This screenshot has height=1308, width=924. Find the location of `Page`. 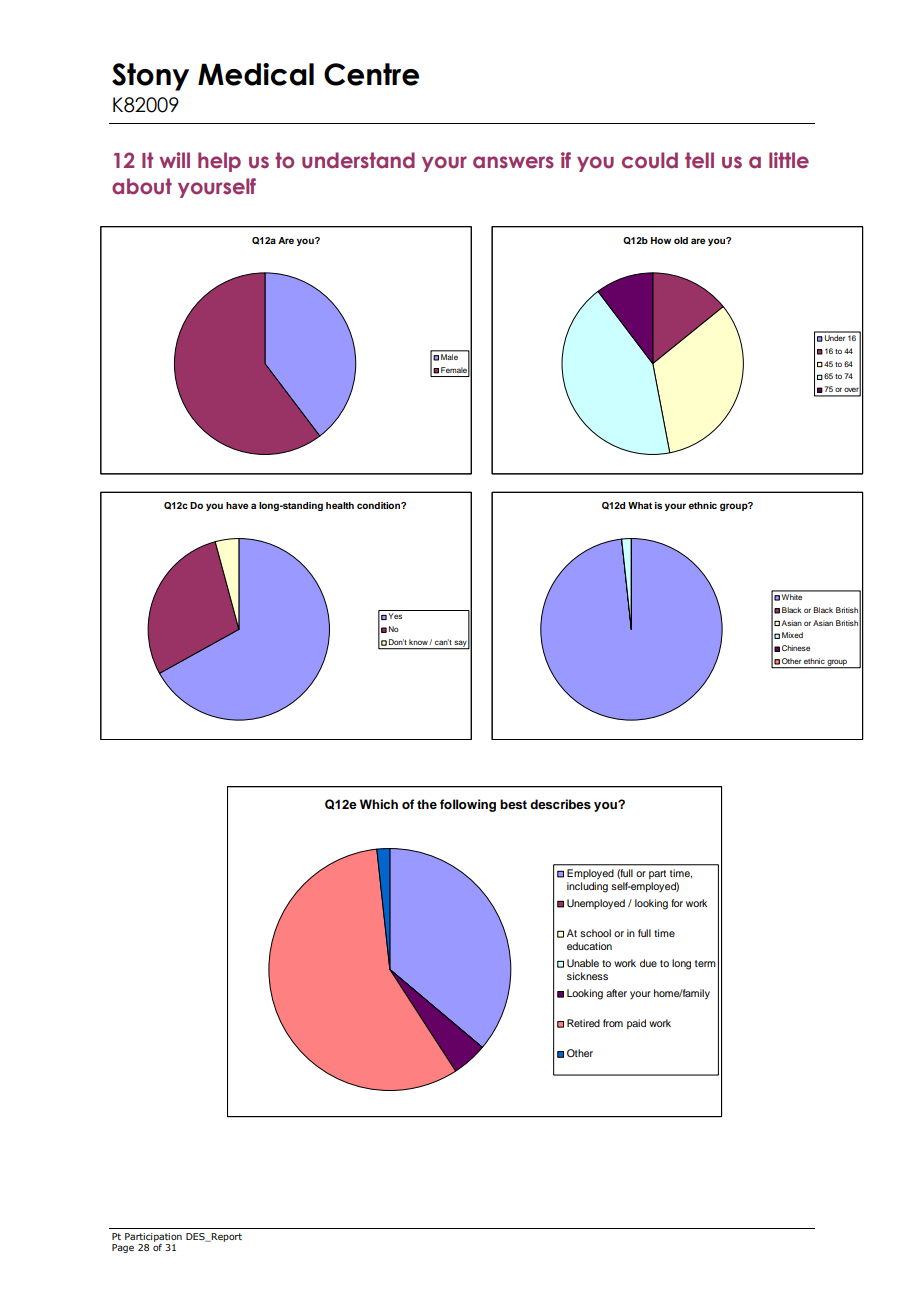

Page is located at coordinates (123, 1248).
